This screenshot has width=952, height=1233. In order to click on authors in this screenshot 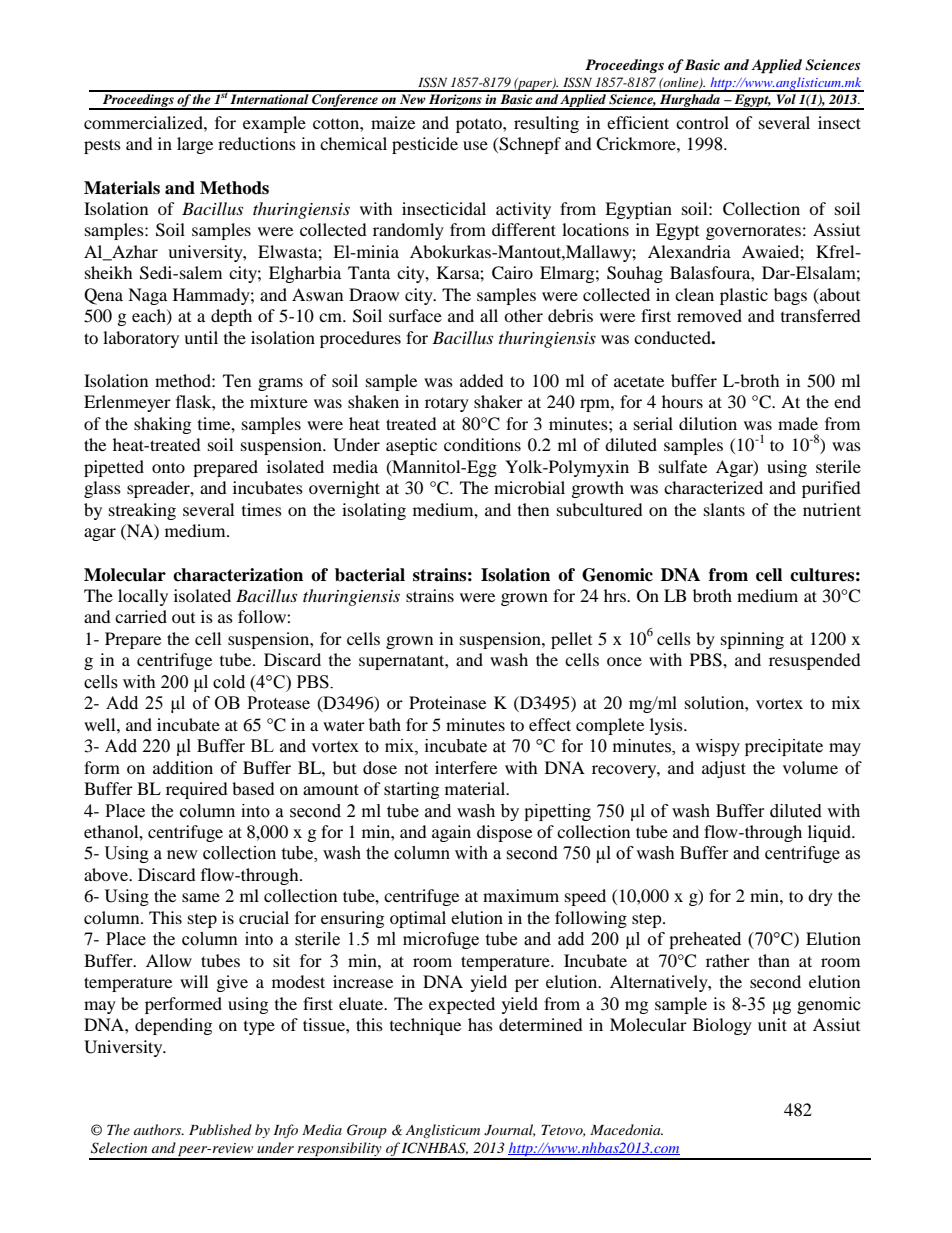, I will do `click(159, 1129)`.
